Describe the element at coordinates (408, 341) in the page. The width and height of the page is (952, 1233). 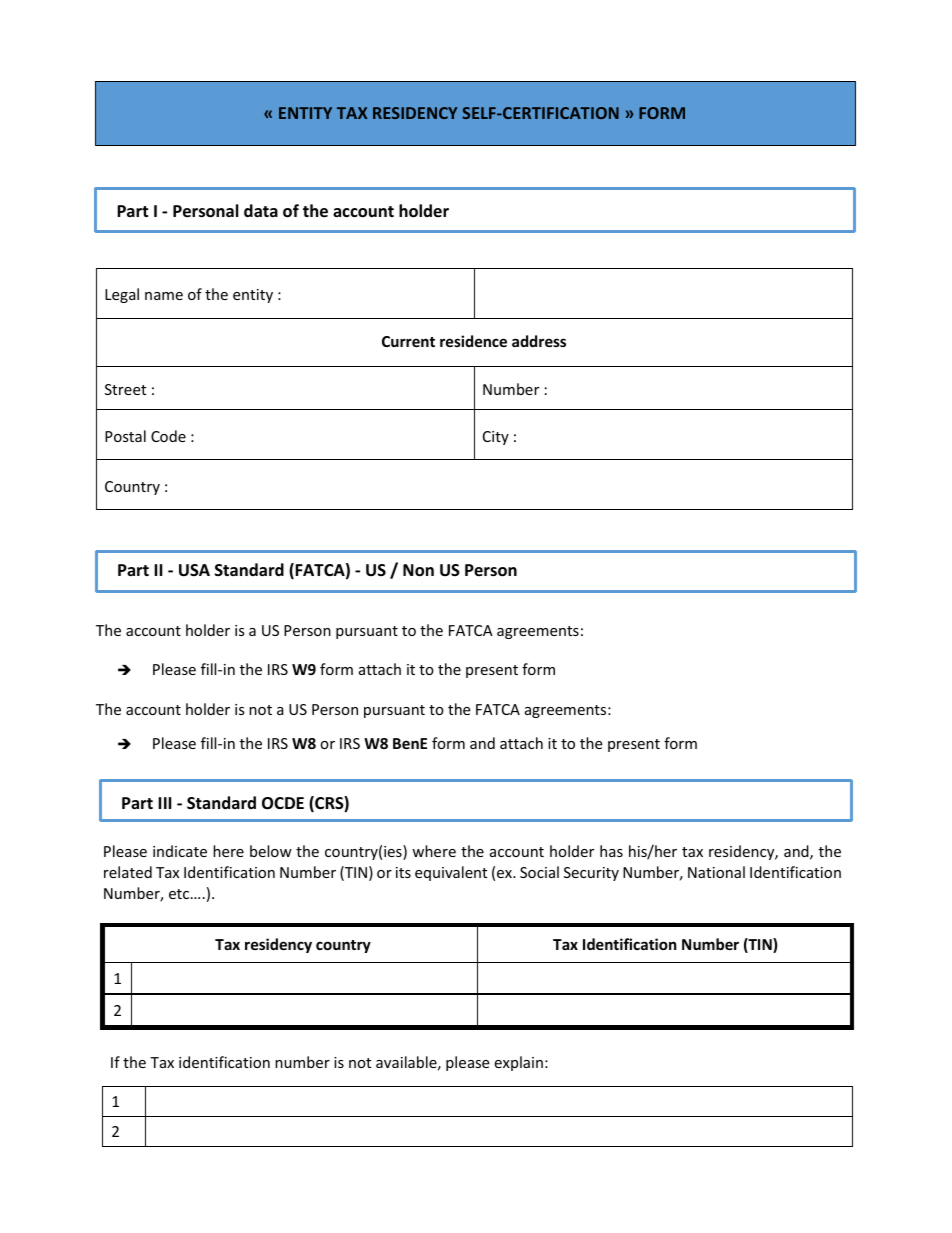
I see `Current` at that location.
